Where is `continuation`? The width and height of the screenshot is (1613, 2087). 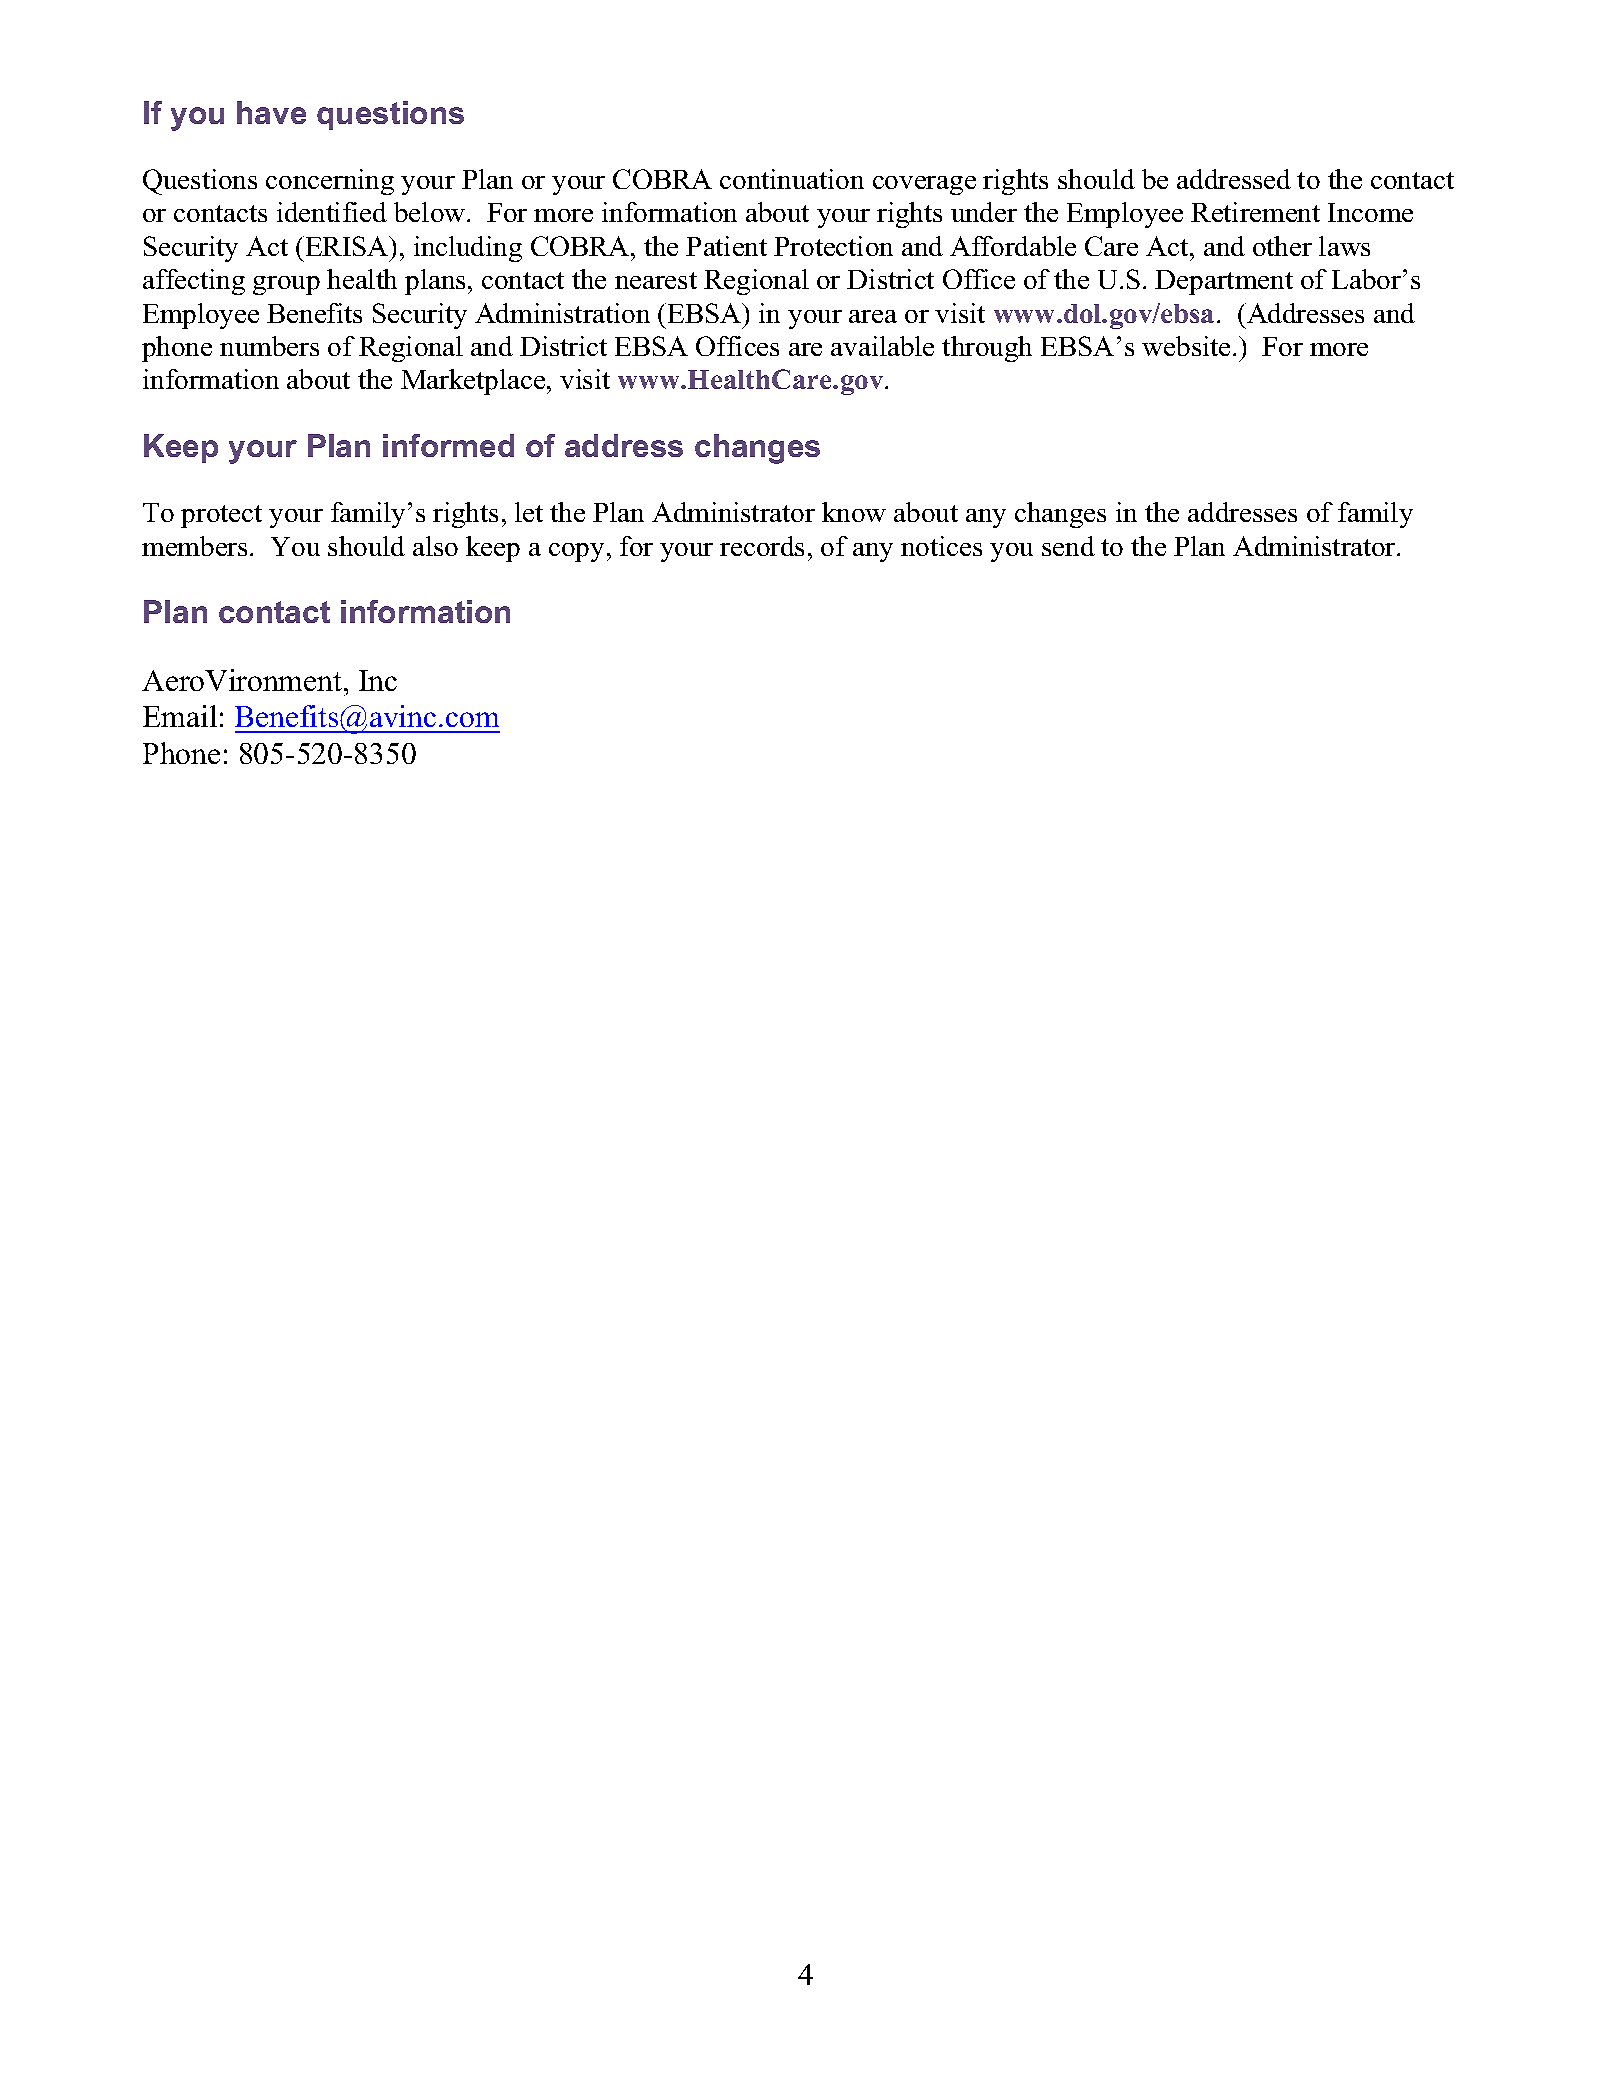
continuation is located at coordinates (792, 179).
